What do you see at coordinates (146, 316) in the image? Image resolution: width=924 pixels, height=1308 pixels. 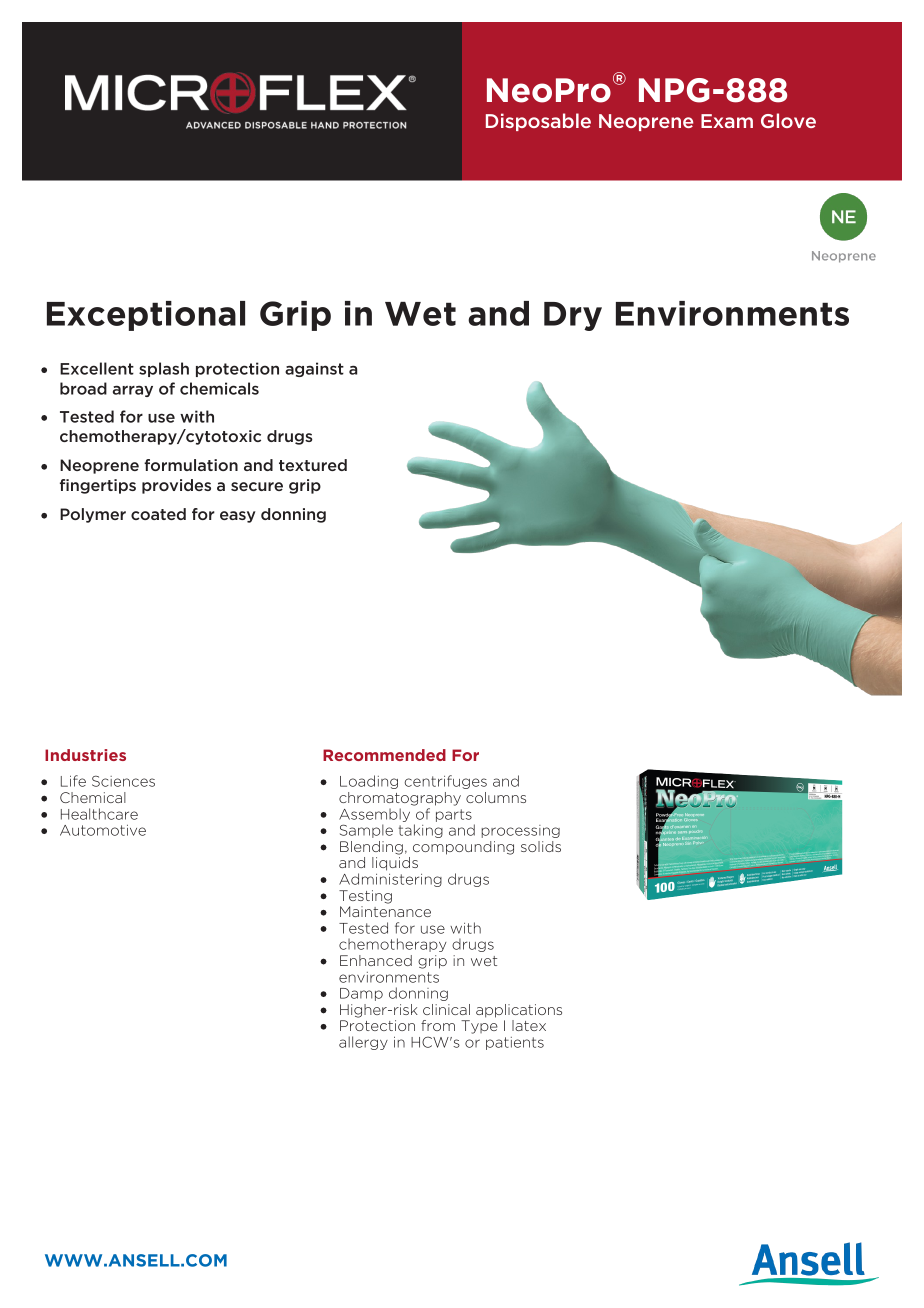 I see `Exceptional` at bounding box center [146, 316].
